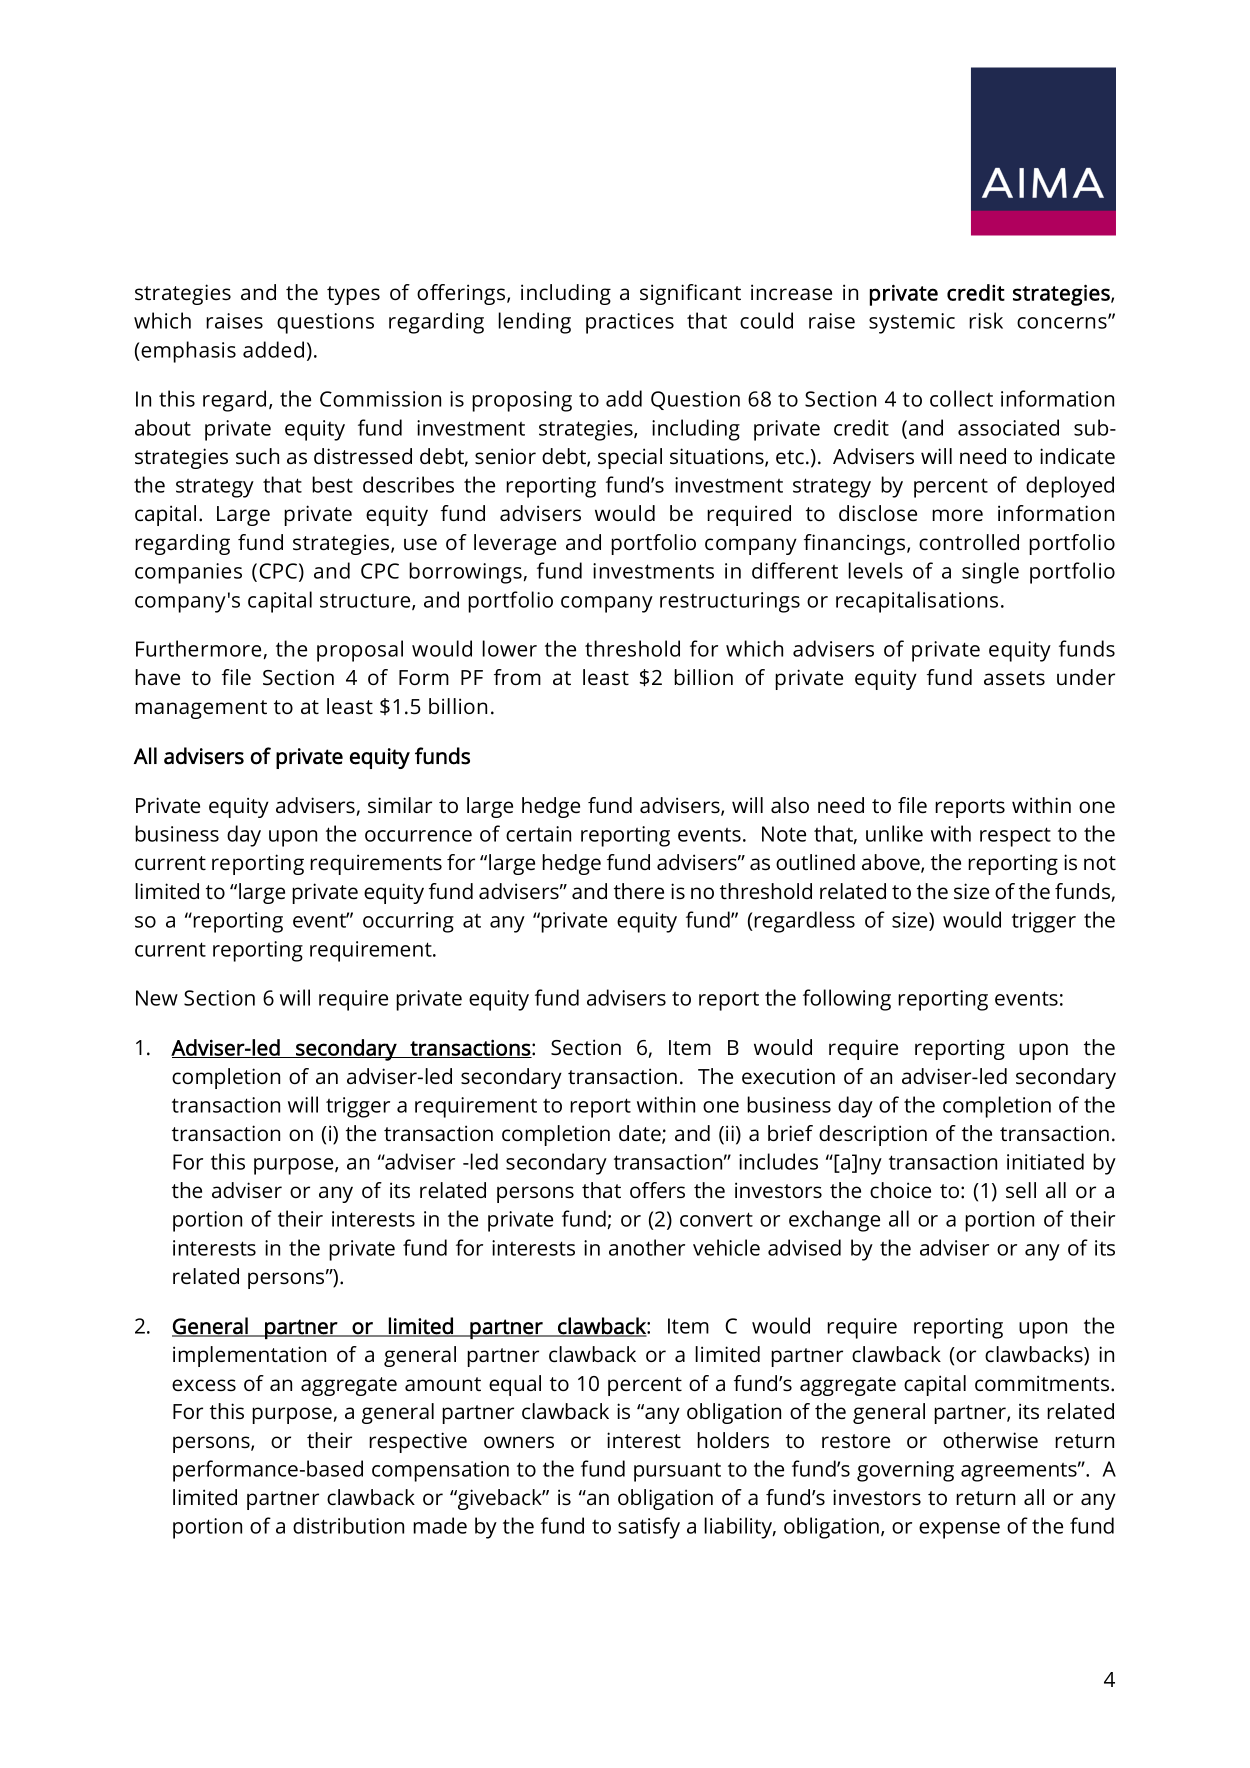 The width and height of the screenshot is (1250, 1768). Describe the element at coordinates (959, 1530) in the screenshot. I see `expense` at that location.
